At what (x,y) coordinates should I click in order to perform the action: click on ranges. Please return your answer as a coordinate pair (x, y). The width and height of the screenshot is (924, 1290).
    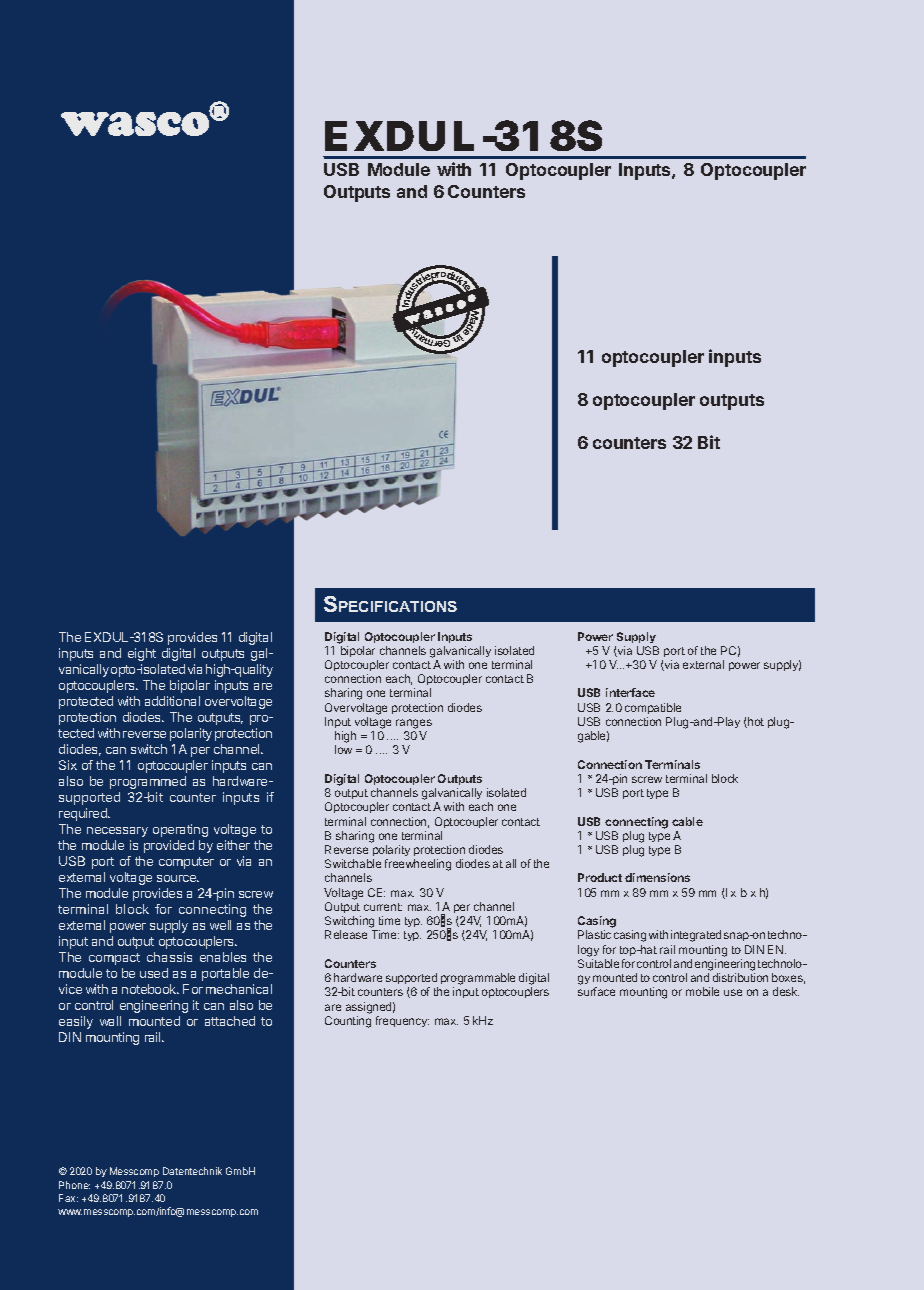
    Looking at the image, I should click on (414, 724).
